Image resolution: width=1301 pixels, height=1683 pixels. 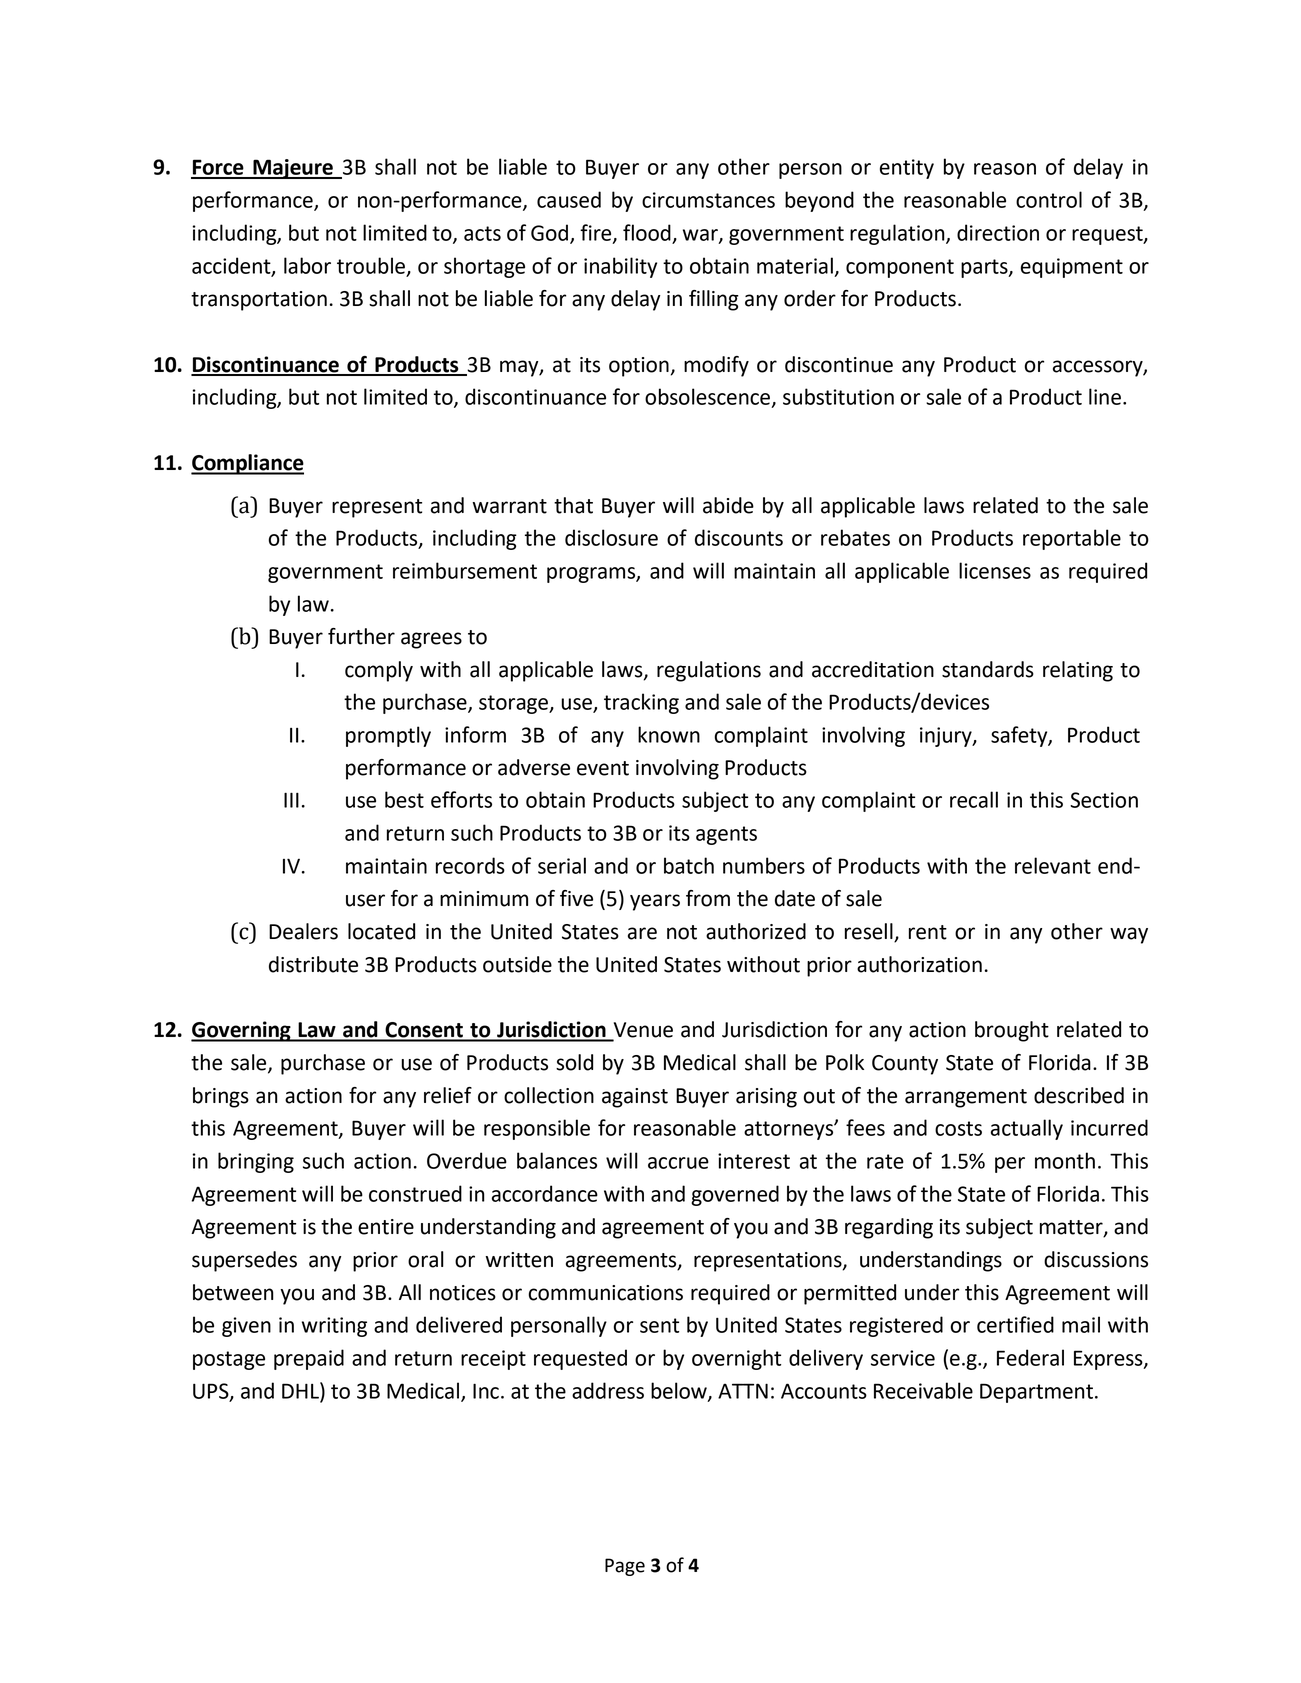 I want to click on flood, so click(x=647, y=232).
